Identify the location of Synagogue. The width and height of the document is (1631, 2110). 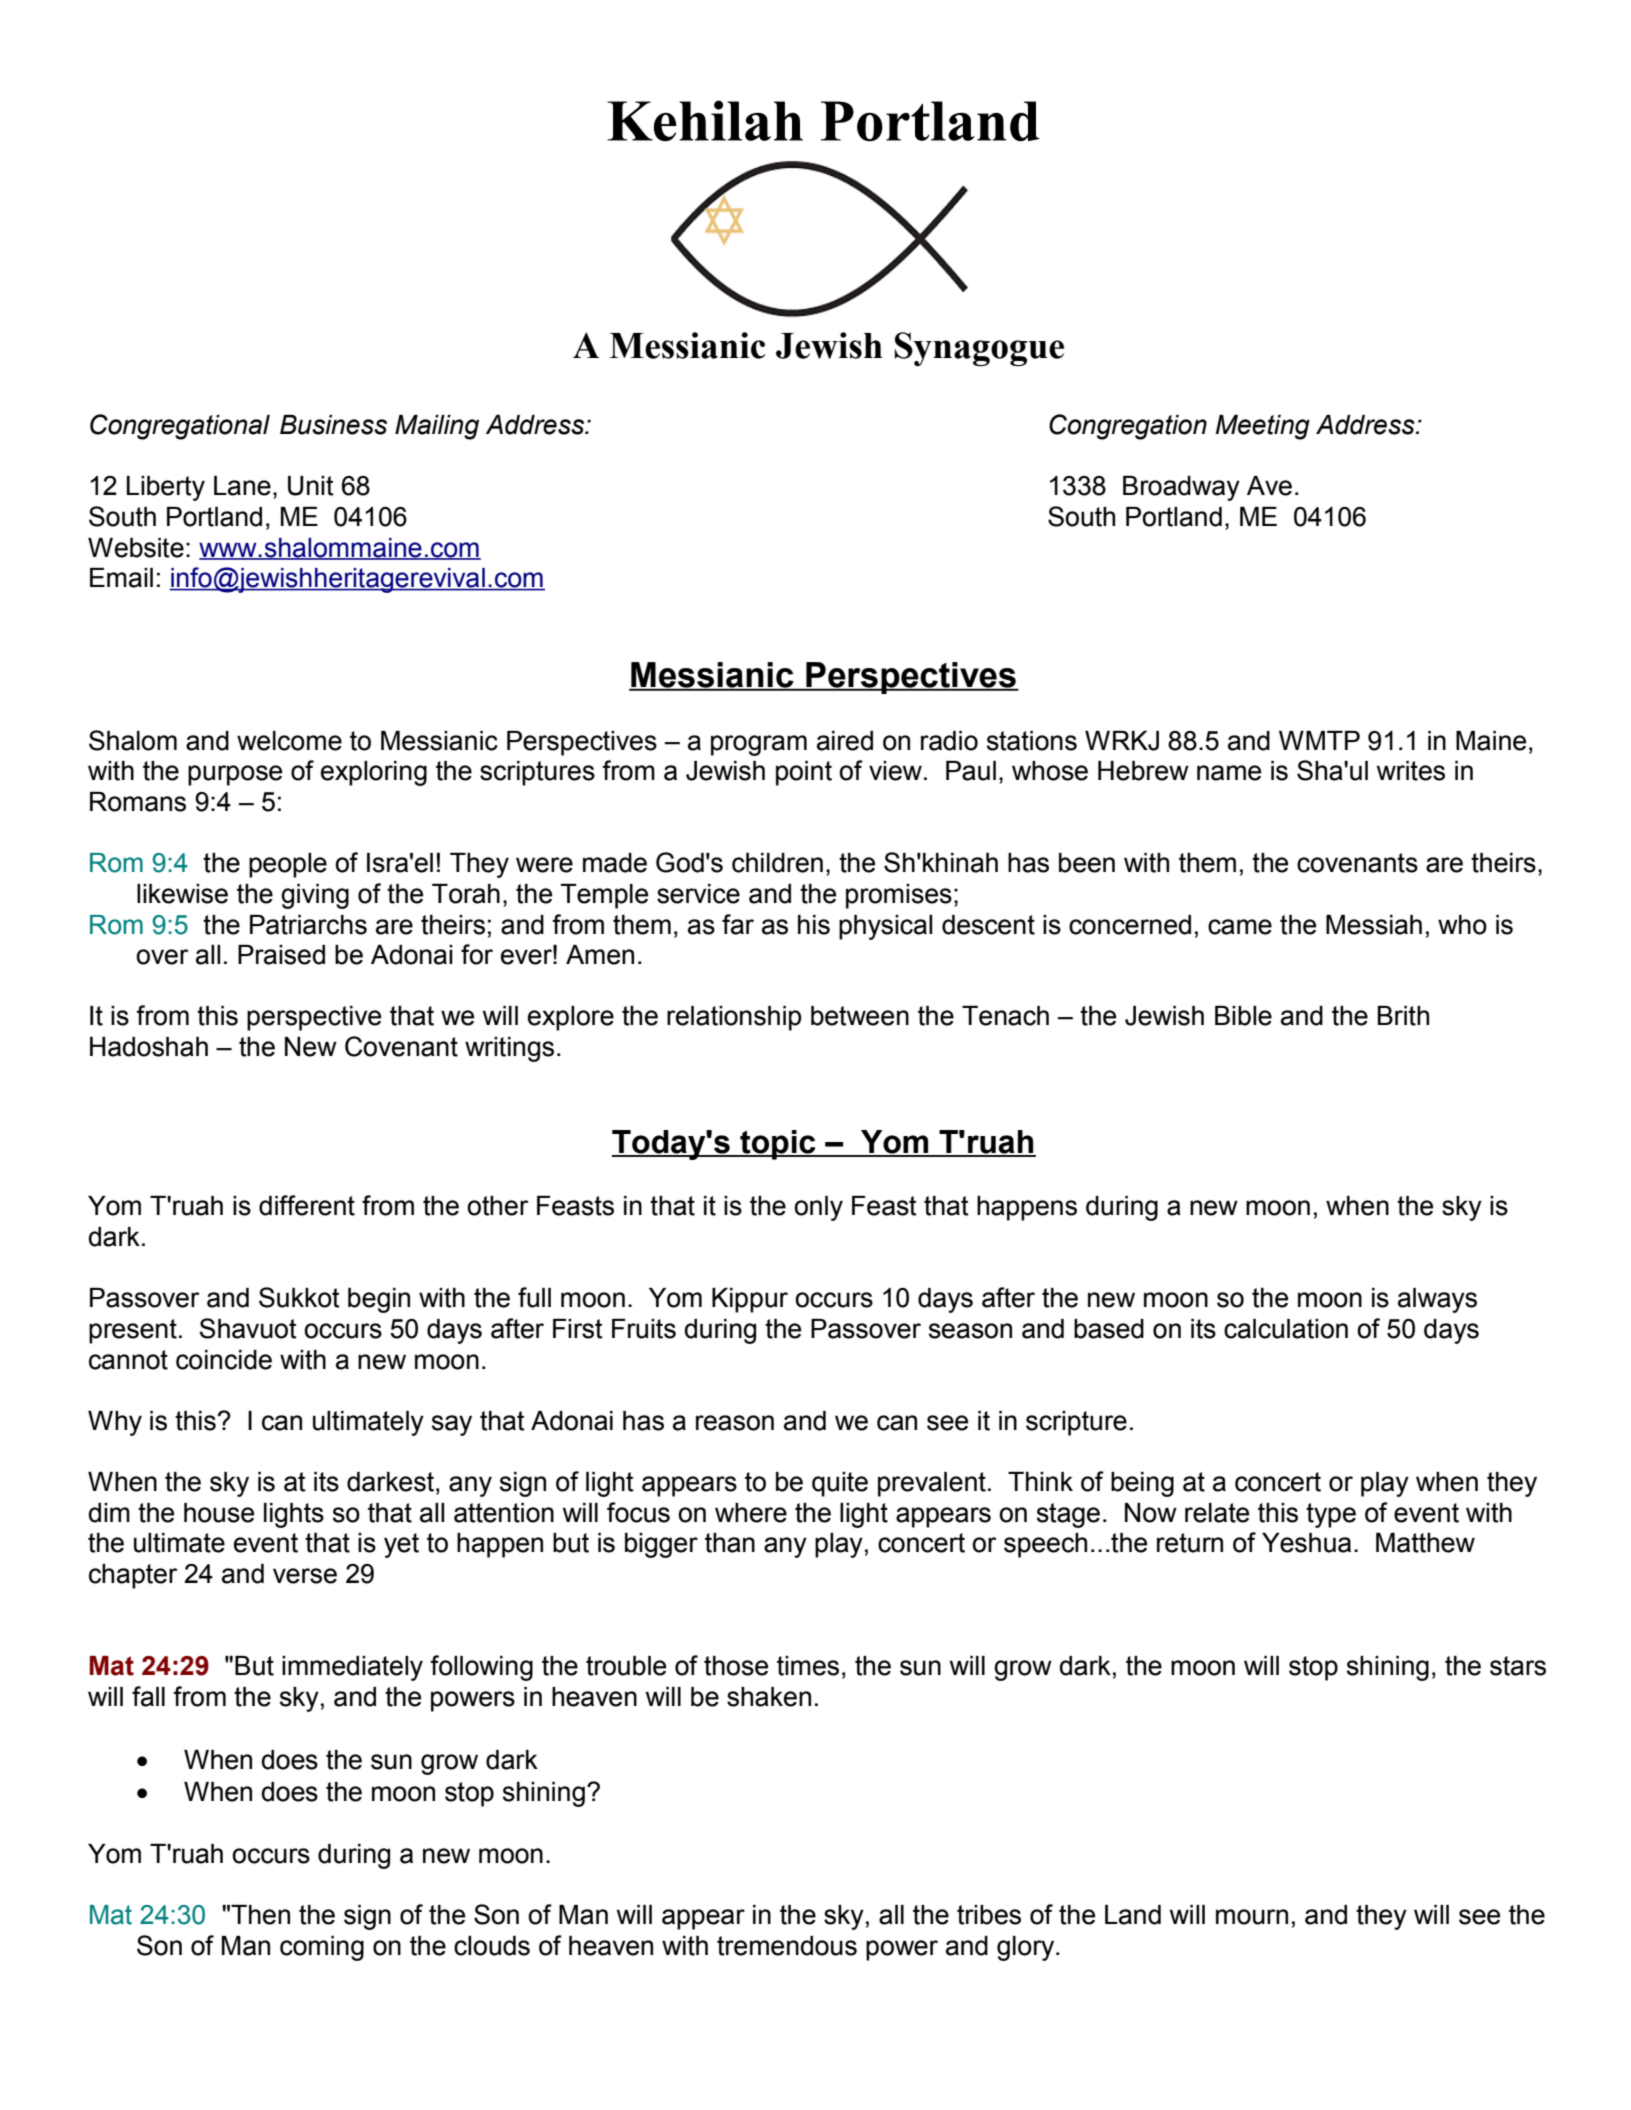
(979, 349).
